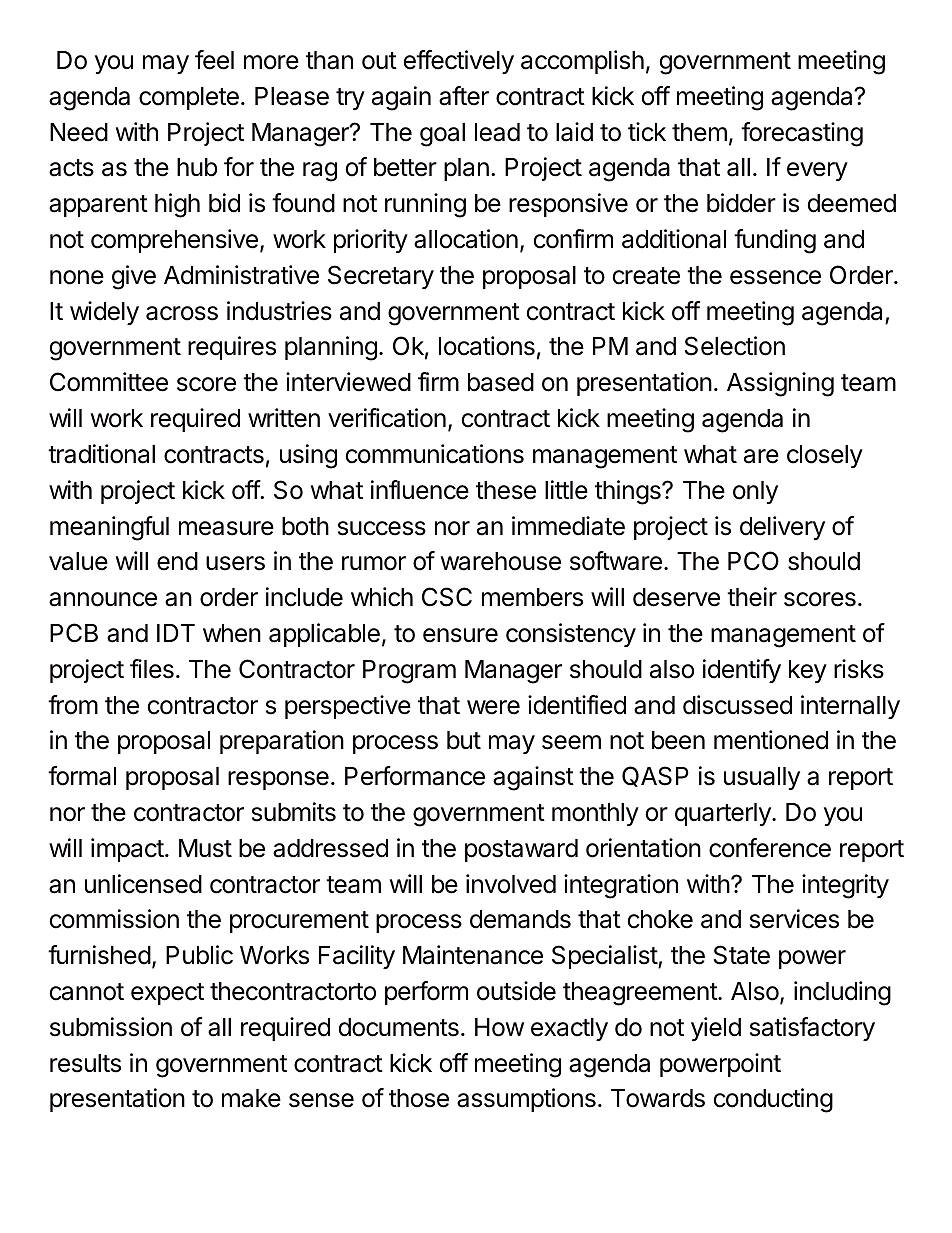  What do you see at coordinates (182, 313) in the page?
I see `across` at bounding box center [182, 313].
